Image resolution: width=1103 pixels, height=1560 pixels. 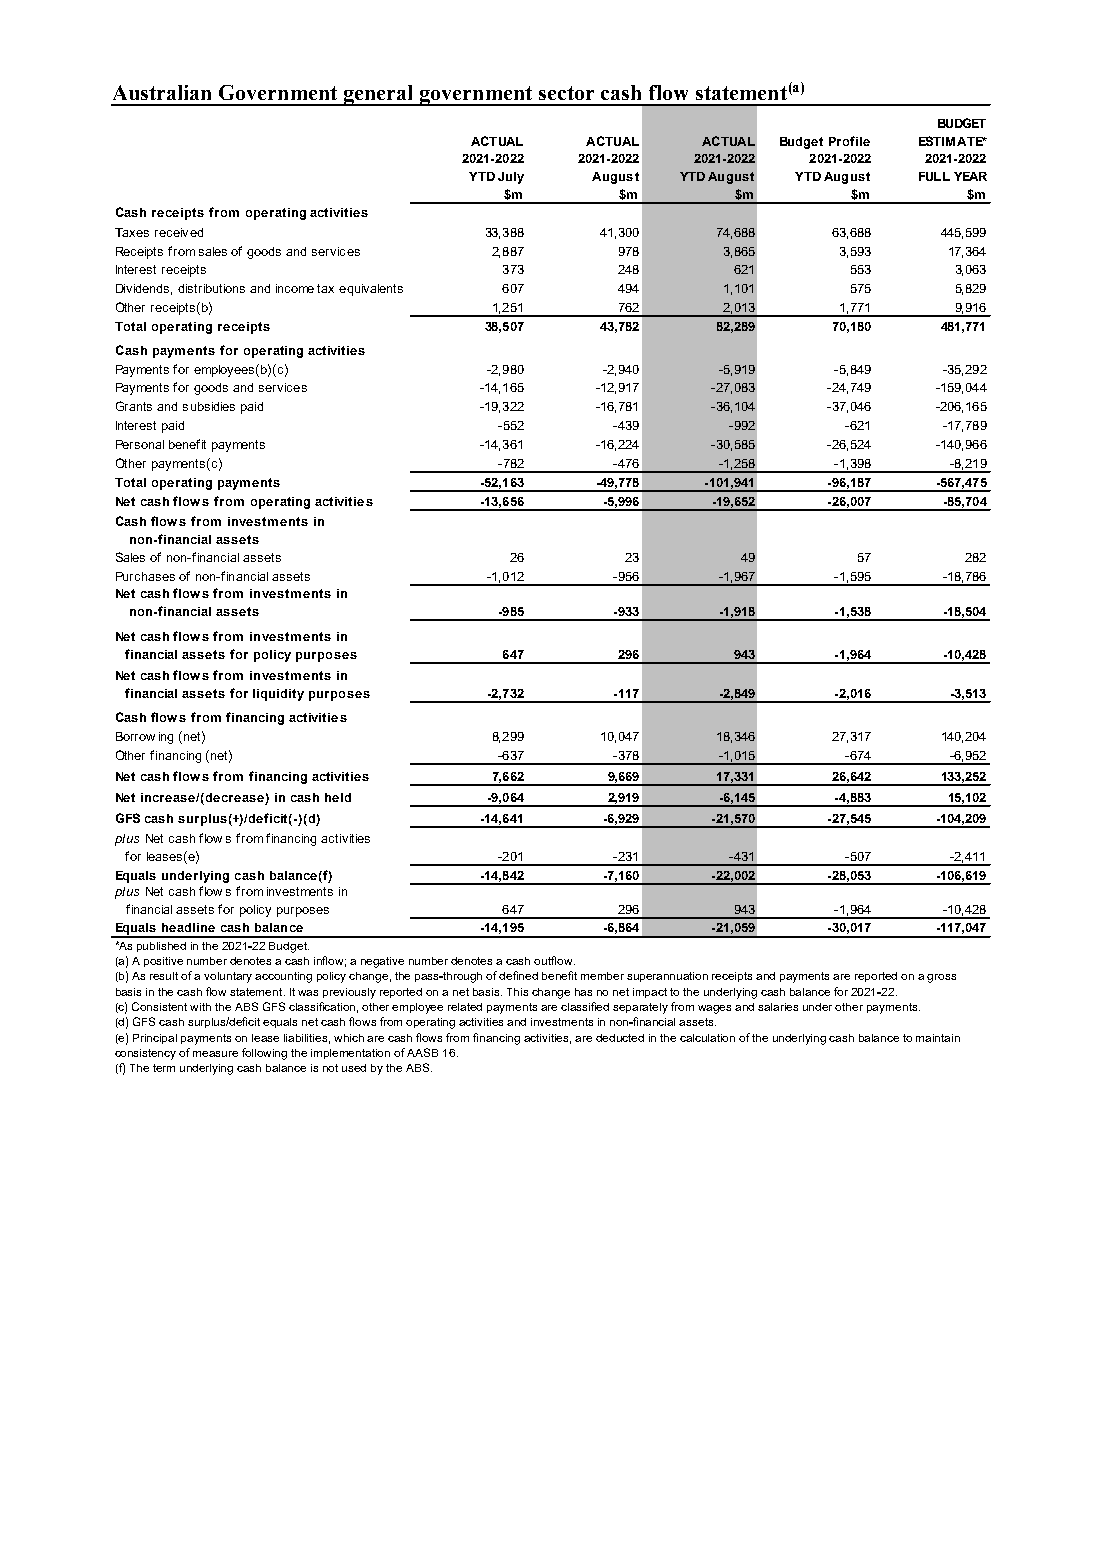 What do you see at coordinates (145, 576) in the screenshot?
I see `Purchases` at bounding box center [145, 576].
